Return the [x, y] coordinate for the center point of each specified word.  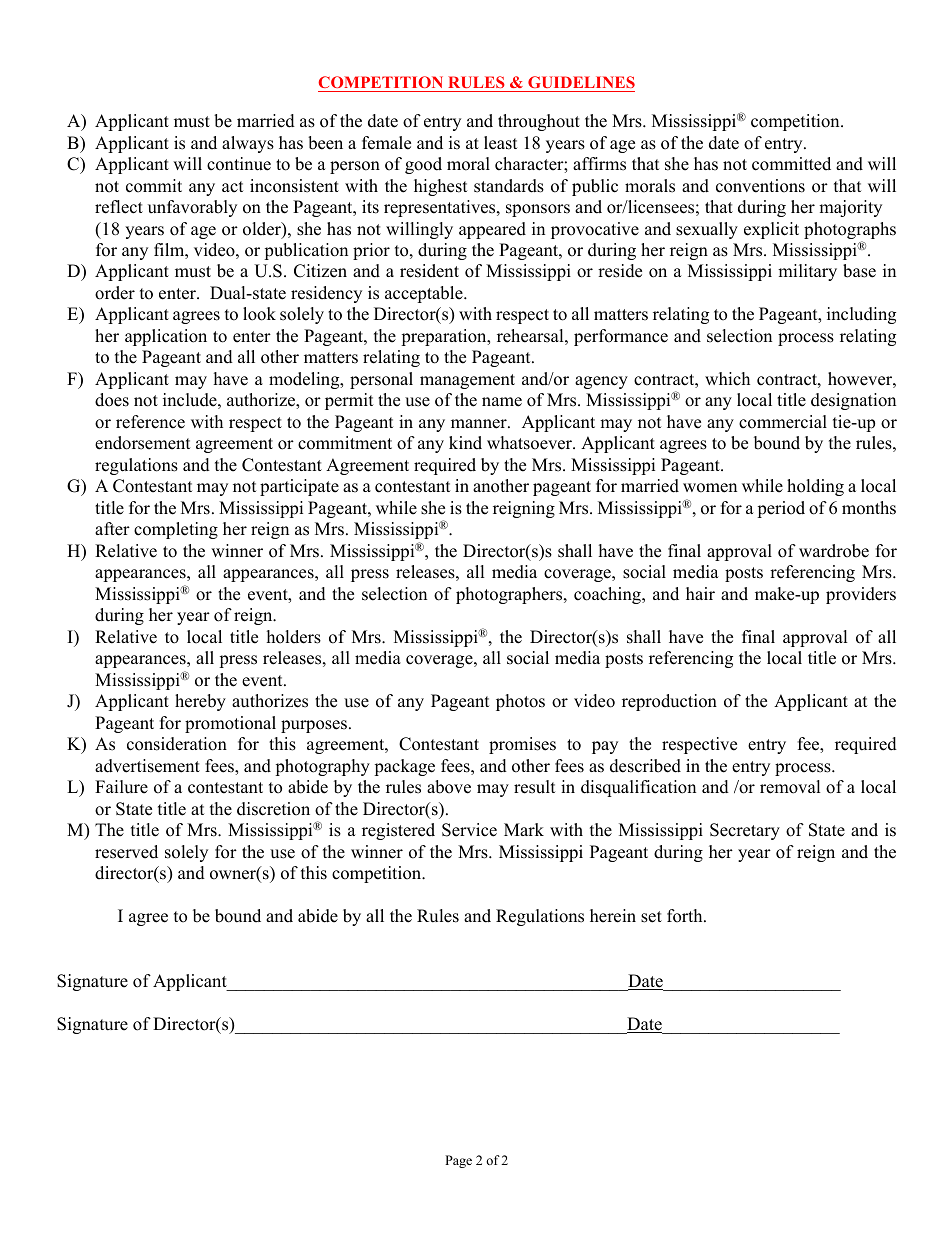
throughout [539, 122]
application [166, 337]
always [248, 144]
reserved [126, 852]
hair [700, 593]
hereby [200, 702]
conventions [760, 186]
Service [469, 830]
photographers [510, 595]
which [727, 379]
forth [686, 916]
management [467, 381]
